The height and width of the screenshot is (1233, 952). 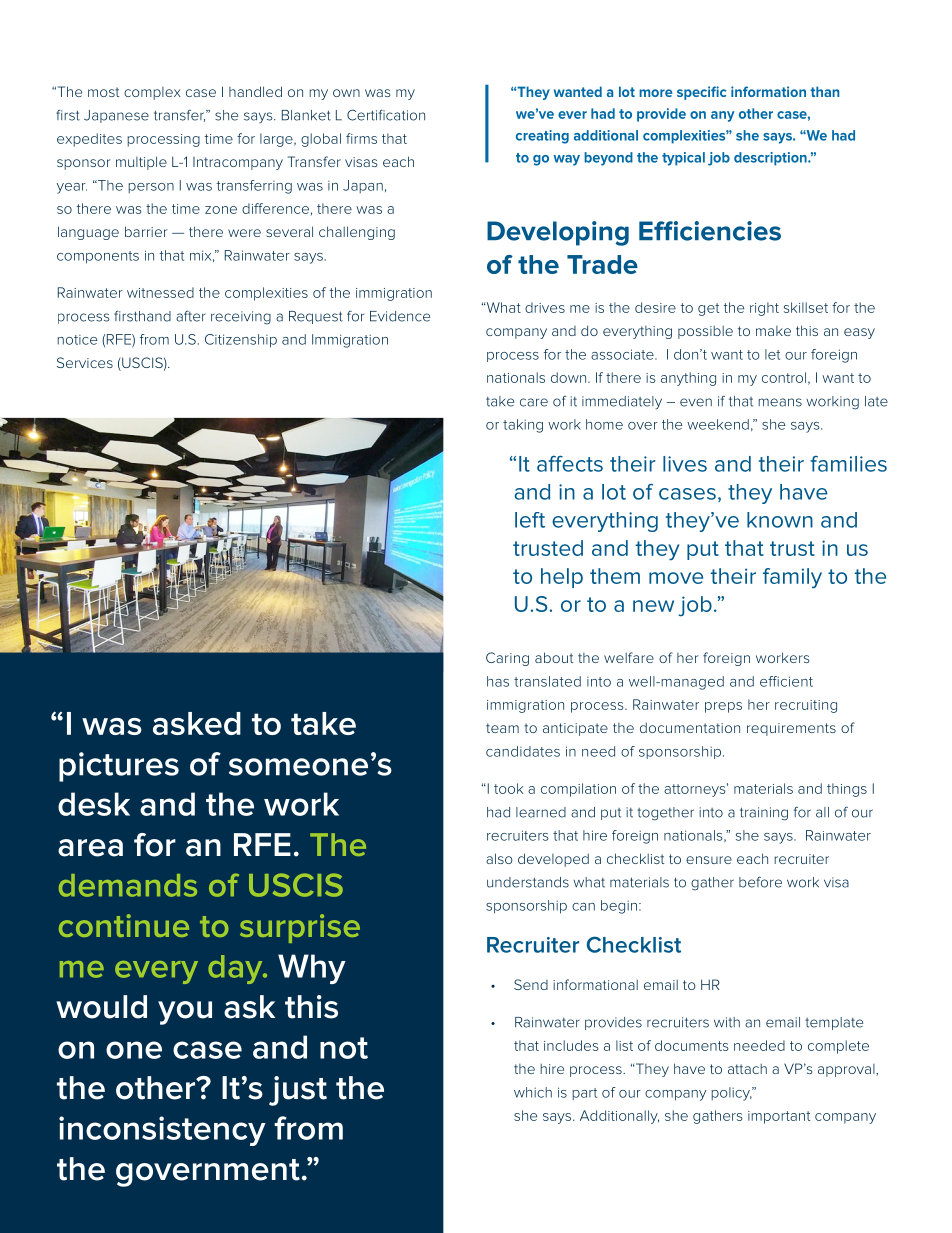 What do you see at coordinates (128, 885) in the screenshot?
I see `demands` at bounding box center [128, 885].
